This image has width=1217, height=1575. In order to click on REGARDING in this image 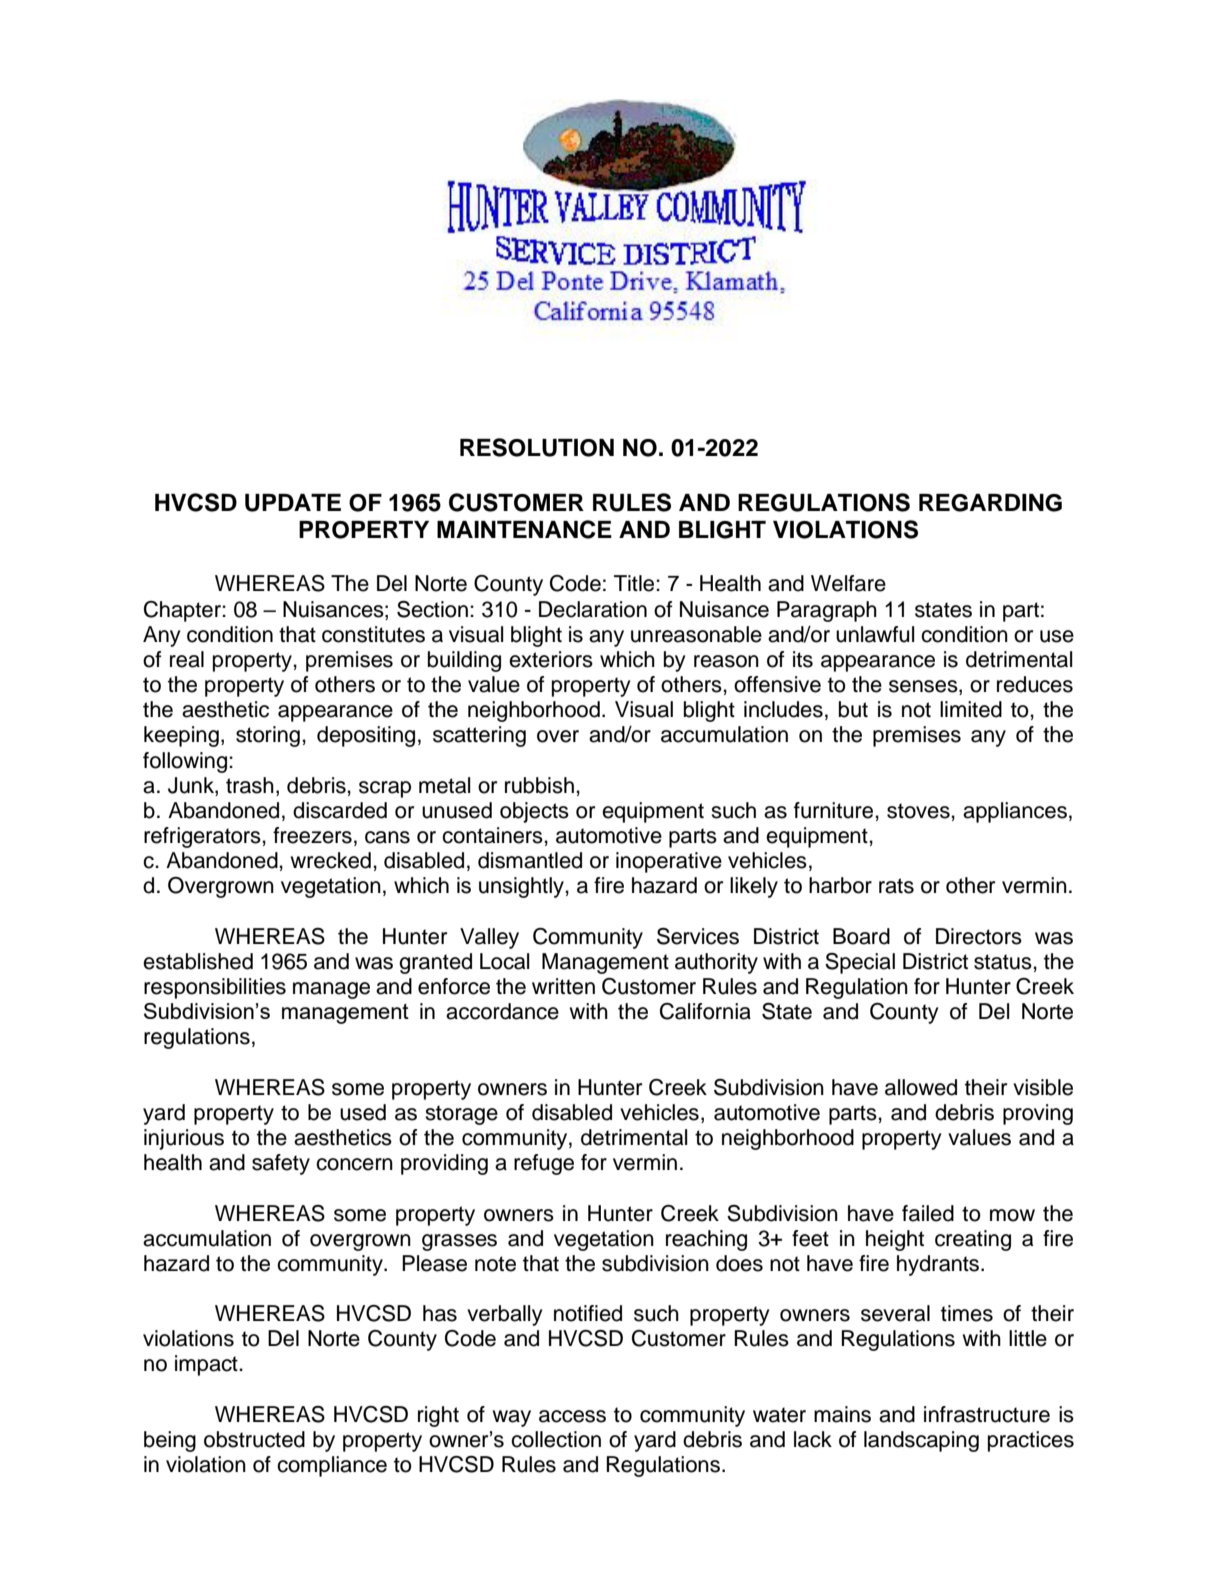, I will do `click(990, 503)`.
